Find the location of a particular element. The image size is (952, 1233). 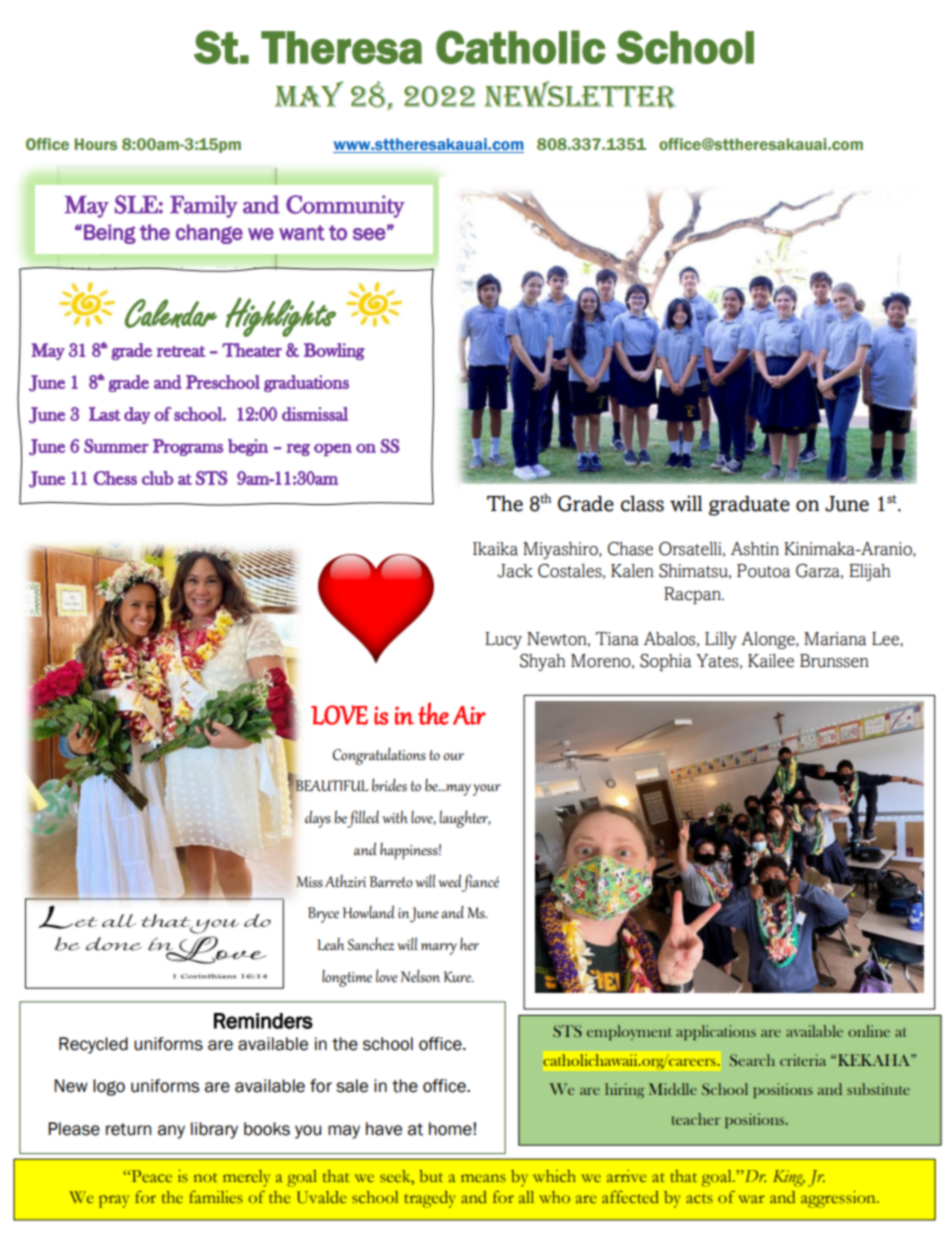

Newsletter is located at coordinates (580, 95).
